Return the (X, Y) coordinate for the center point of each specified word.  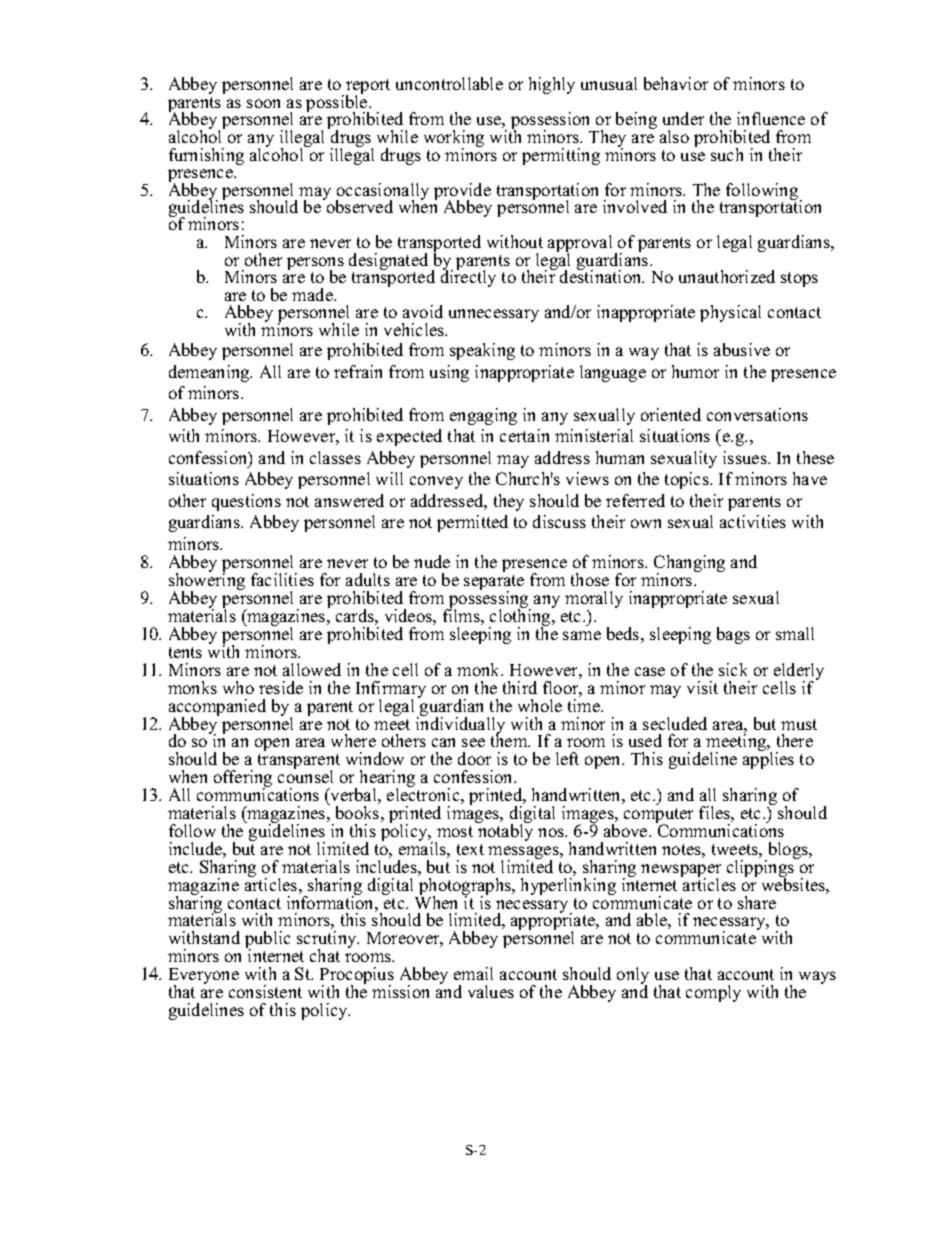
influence (771, 118)
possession (552, 122)
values (491, 991)
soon (263, 103)
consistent (265, 991)
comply (713, 993)
